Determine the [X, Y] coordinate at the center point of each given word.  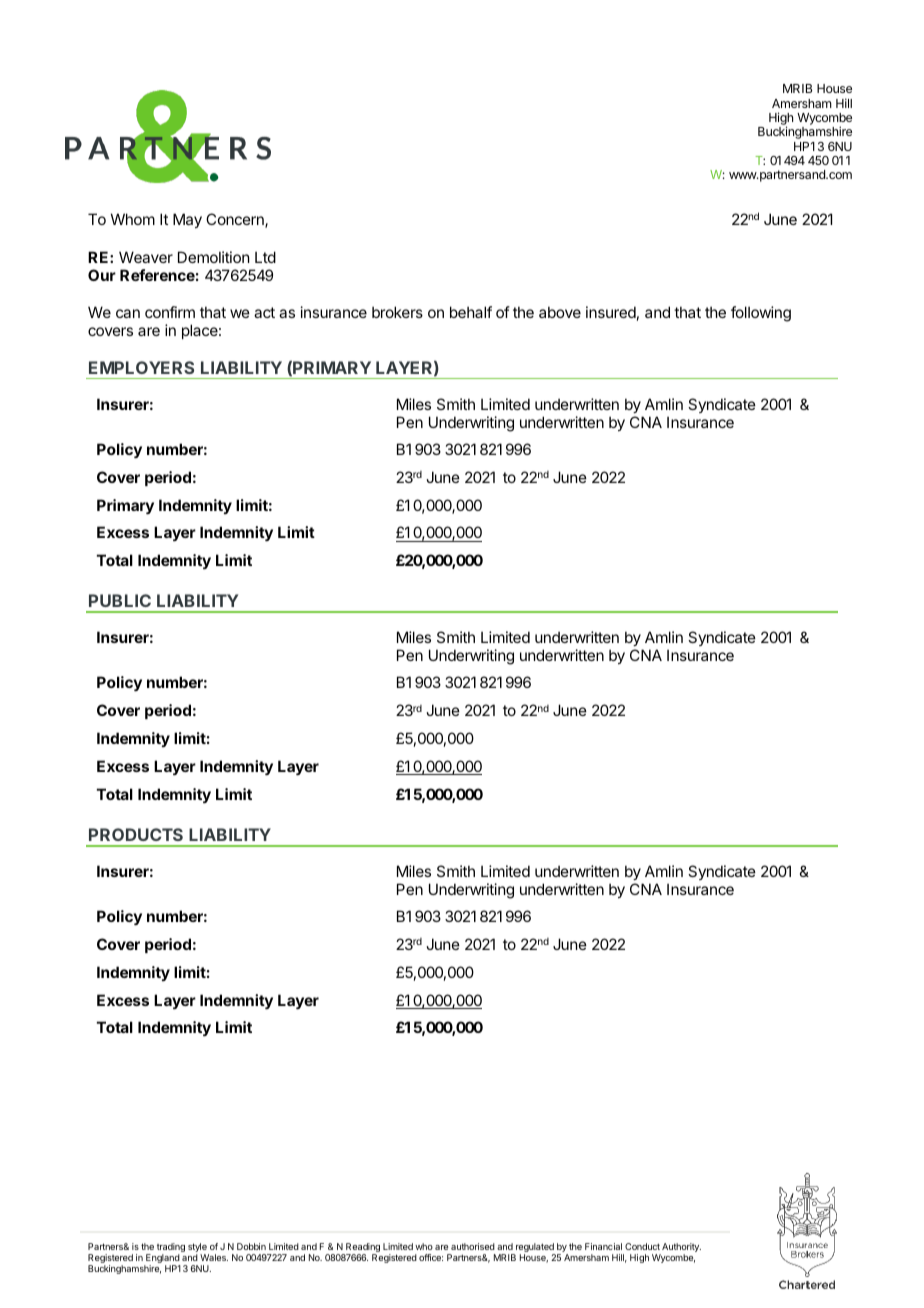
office [431, 1257]
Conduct [642, 1246]
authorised [473, 1246]
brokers [397, 312]
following [761, 314]
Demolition [213, 257]
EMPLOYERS [141, 367]
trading [171, 1249]
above [560, 312]
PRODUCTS [136, 834]
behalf [471, 312]
